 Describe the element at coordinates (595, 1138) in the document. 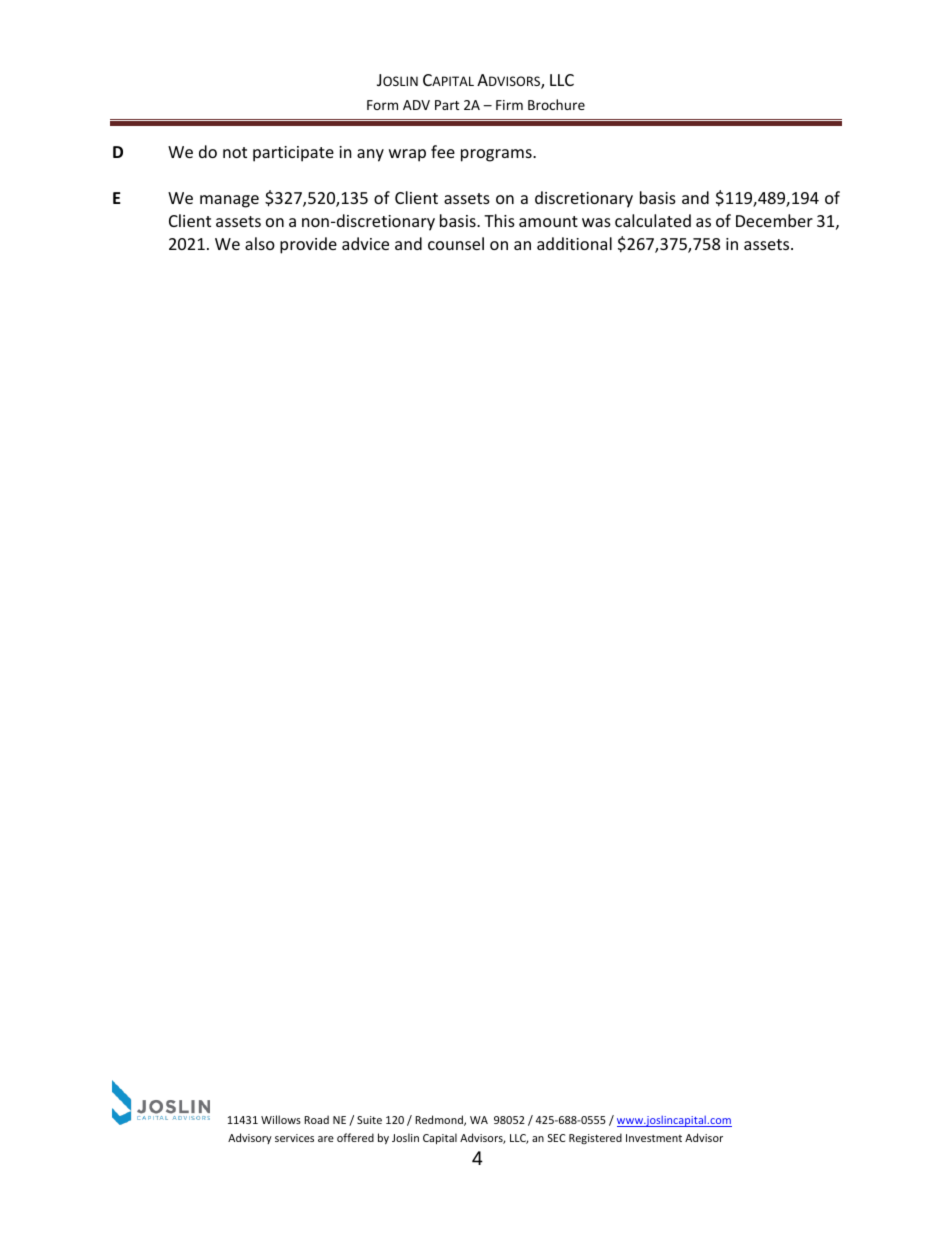

I see `Registered` at that location.
